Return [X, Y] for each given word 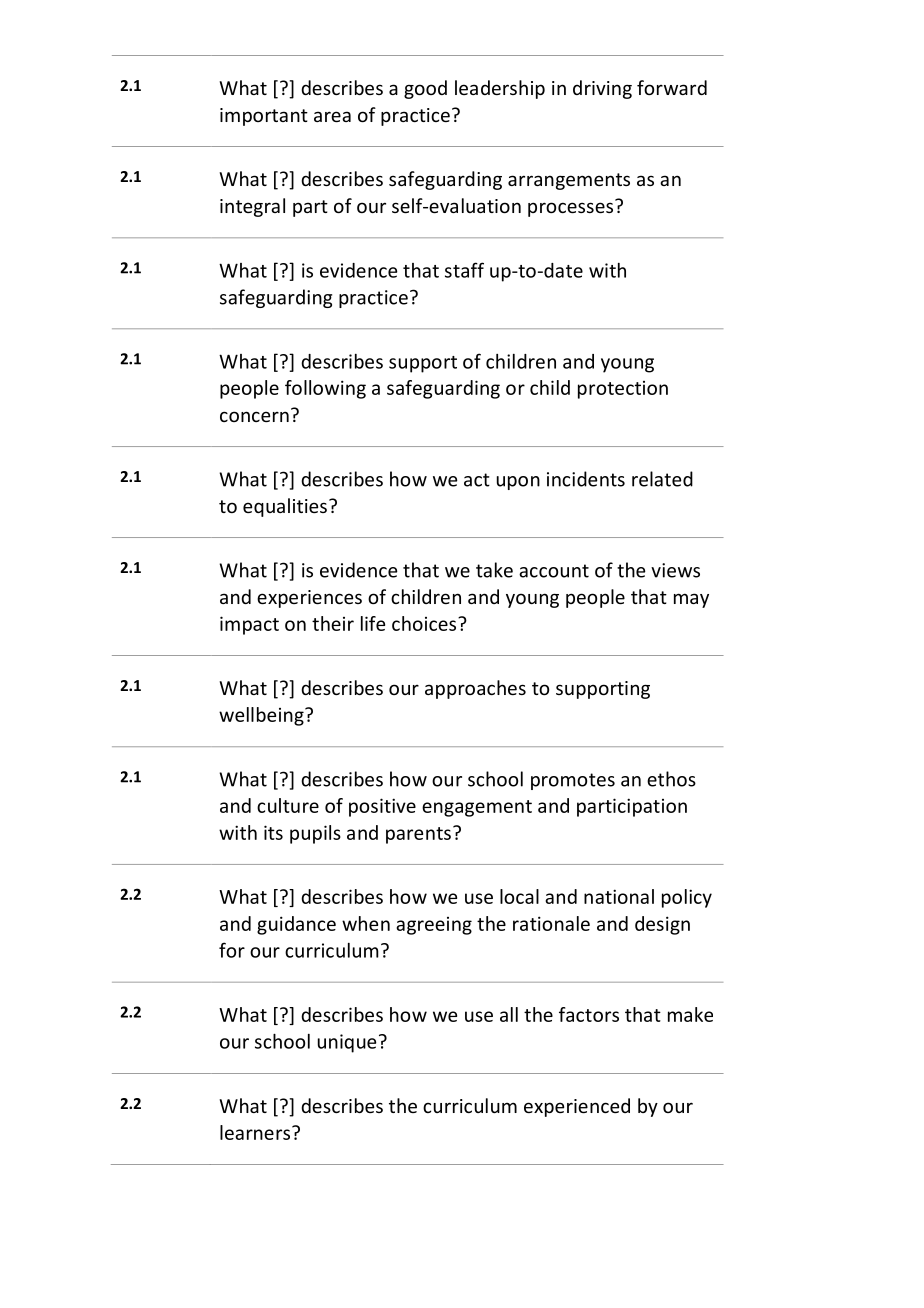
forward [672, 87]
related [662, 479]
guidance [296, 925]
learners [255, 1132]
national [619, 896]
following [325, 389]
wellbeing [262, 716]
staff [464, 270]
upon [518, 483]
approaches [475, 689]
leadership [500, 89]
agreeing [434, 926]
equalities [285, 507]
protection [623, 390]
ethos [671, 779]
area [332, 116]
